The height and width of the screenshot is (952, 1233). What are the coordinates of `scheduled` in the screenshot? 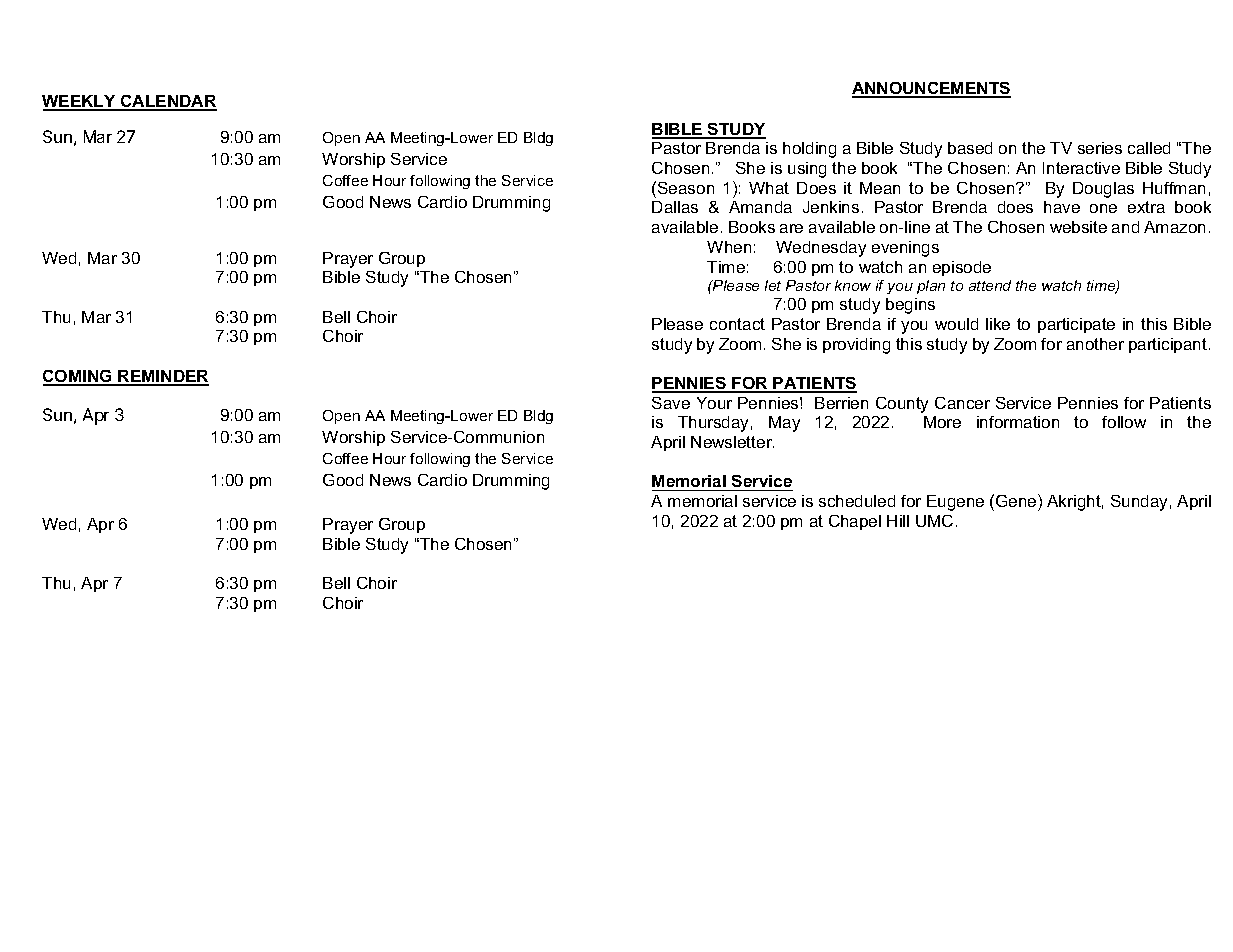 It's located at (857, 501).
